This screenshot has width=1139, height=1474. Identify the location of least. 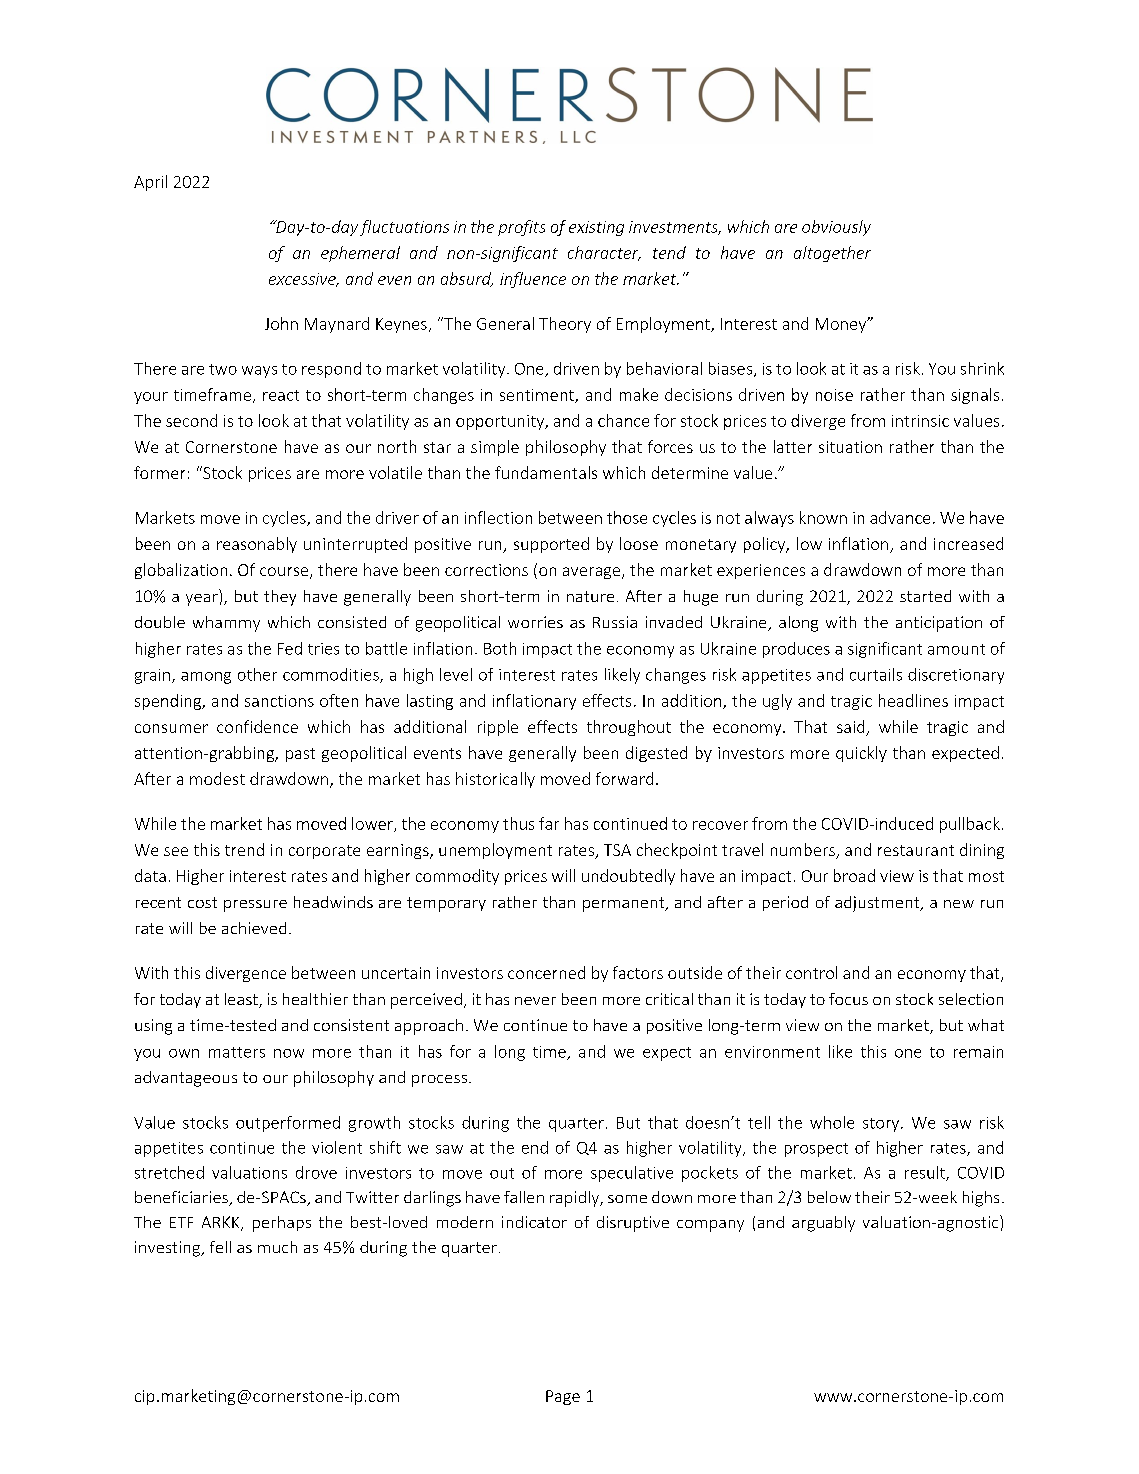
(242, 1000).
